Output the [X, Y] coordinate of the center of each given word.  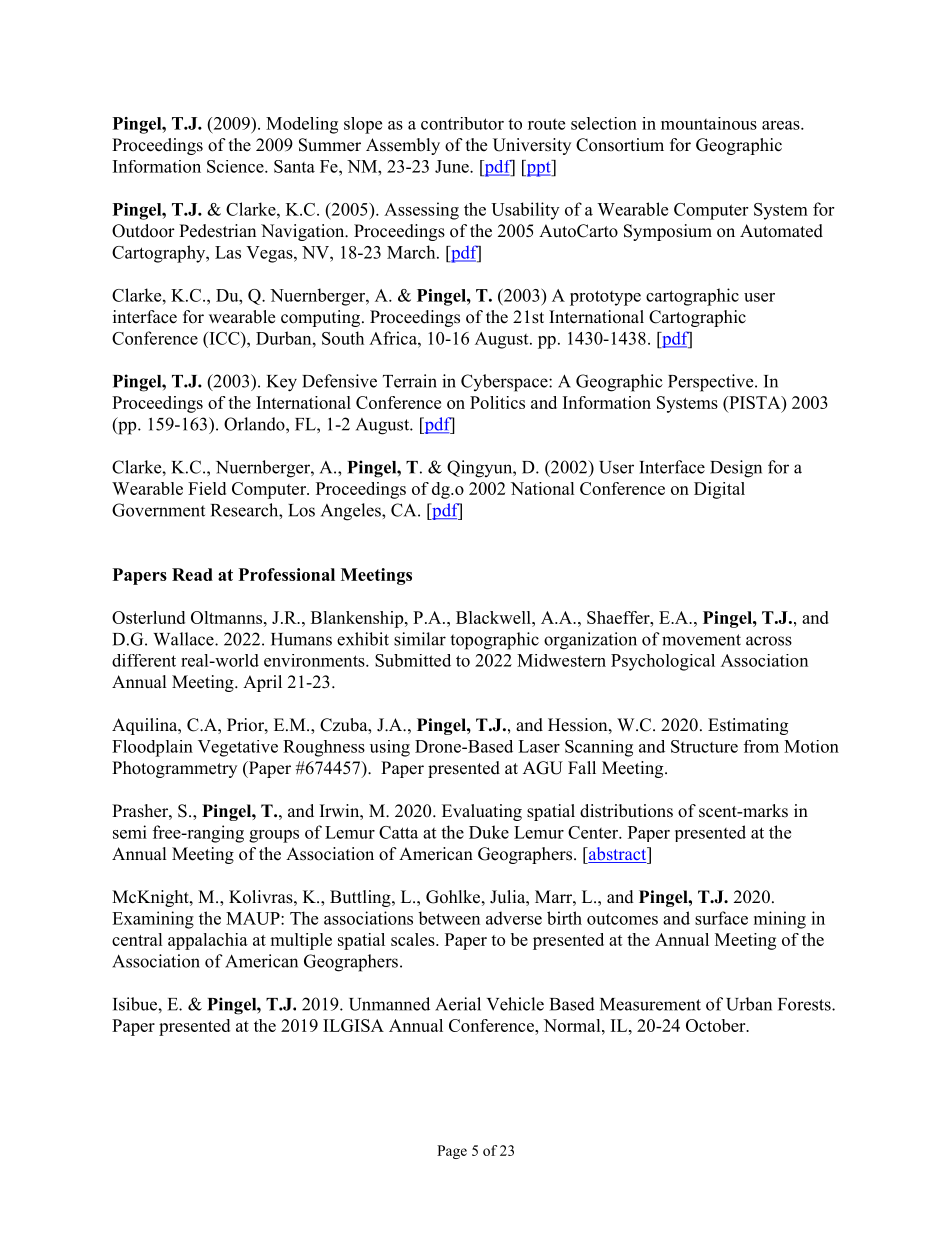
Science [236, 166]
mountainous [709, 123]
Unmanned [389, 1004]
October [717, 1025]
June [453, 166]
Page [452, 1152]
